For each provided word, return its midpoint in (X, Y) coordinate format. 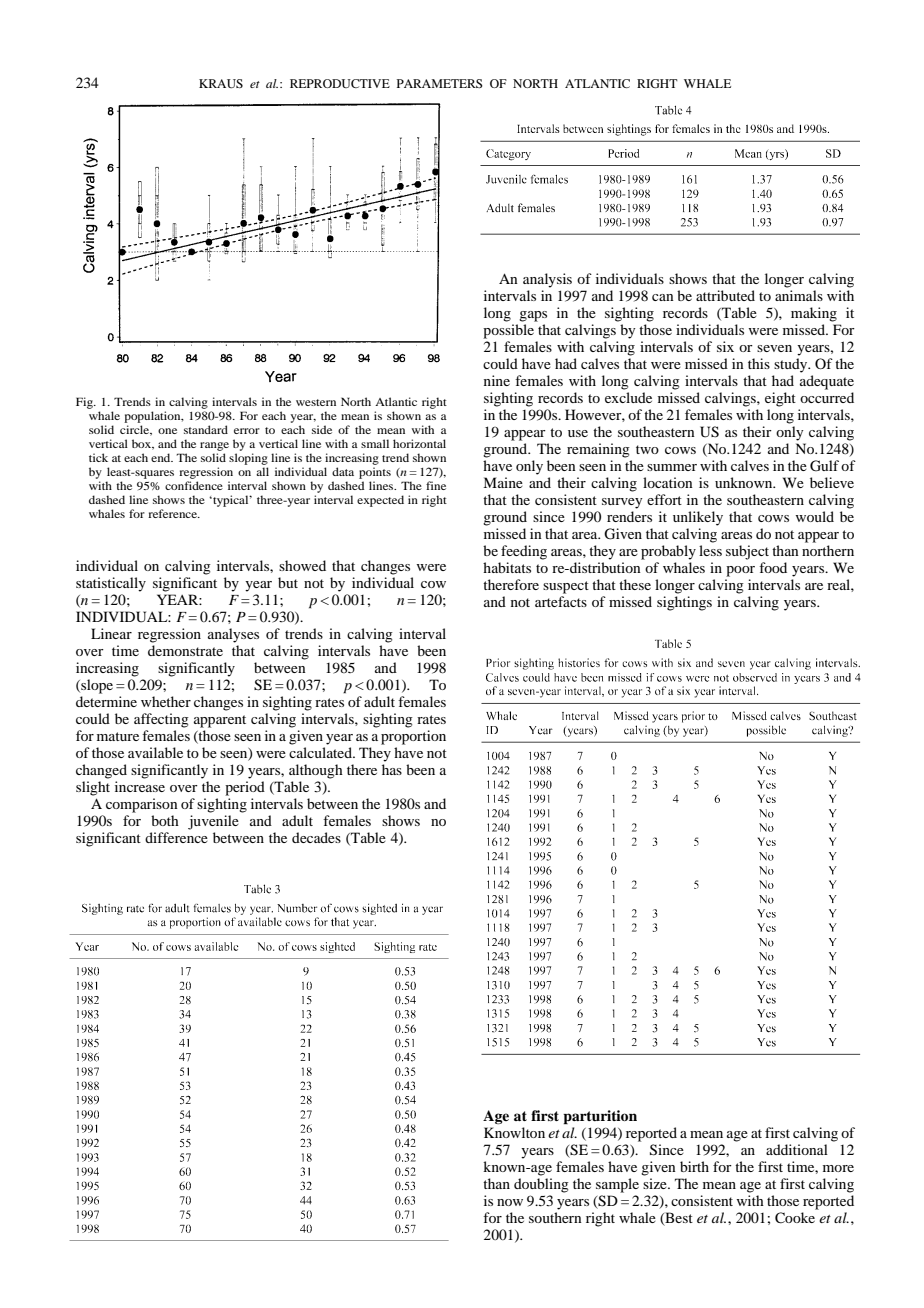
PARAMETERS (440, 83)
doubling (541, 1185)
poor (740, 571)
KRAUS (221, 83)
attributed (725, 295)
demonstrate (185, 650)
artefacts (561, 601)
